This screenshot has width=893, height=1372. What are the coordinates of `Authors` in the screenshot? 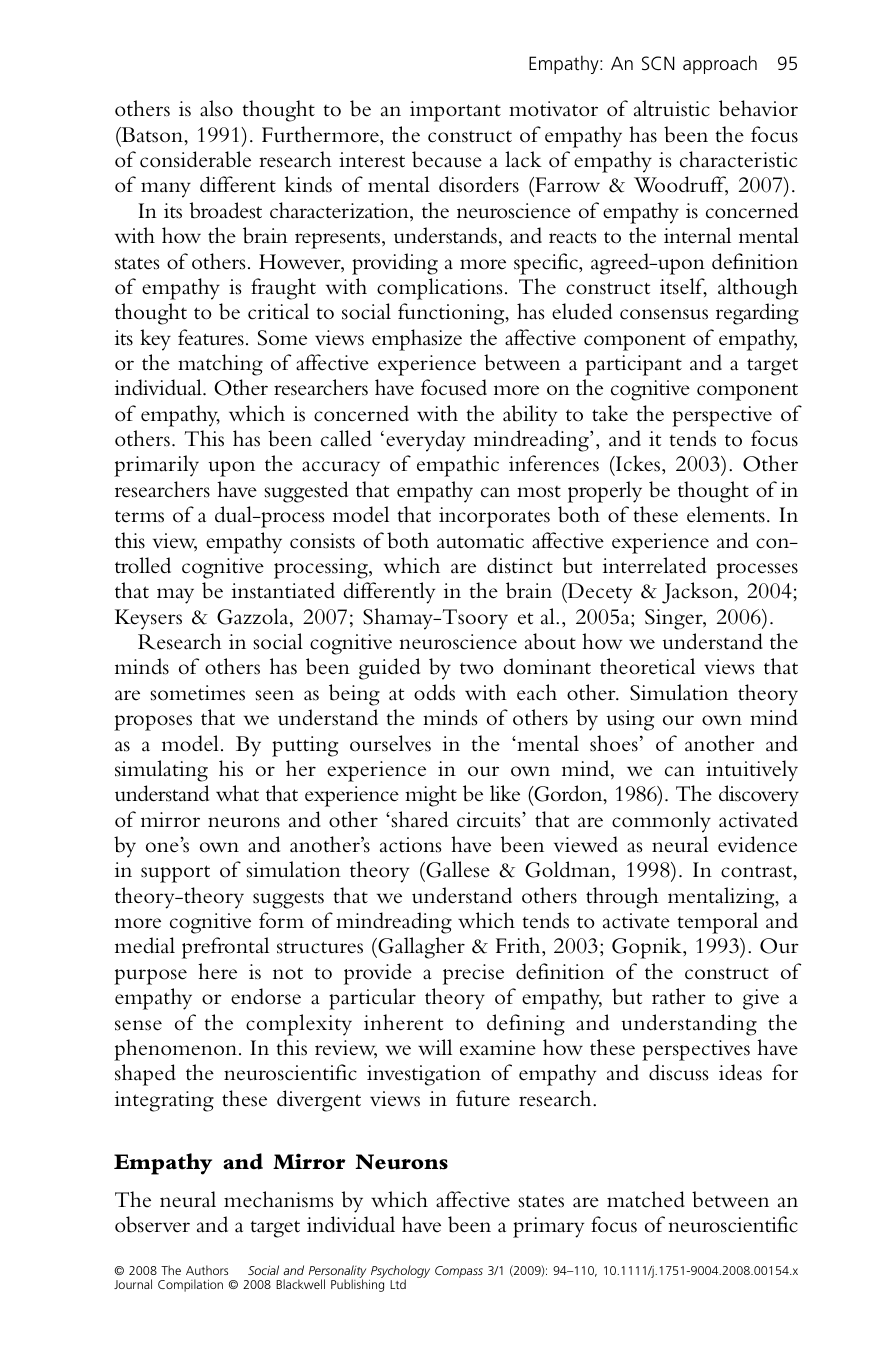 It's located at (207, 1270).
